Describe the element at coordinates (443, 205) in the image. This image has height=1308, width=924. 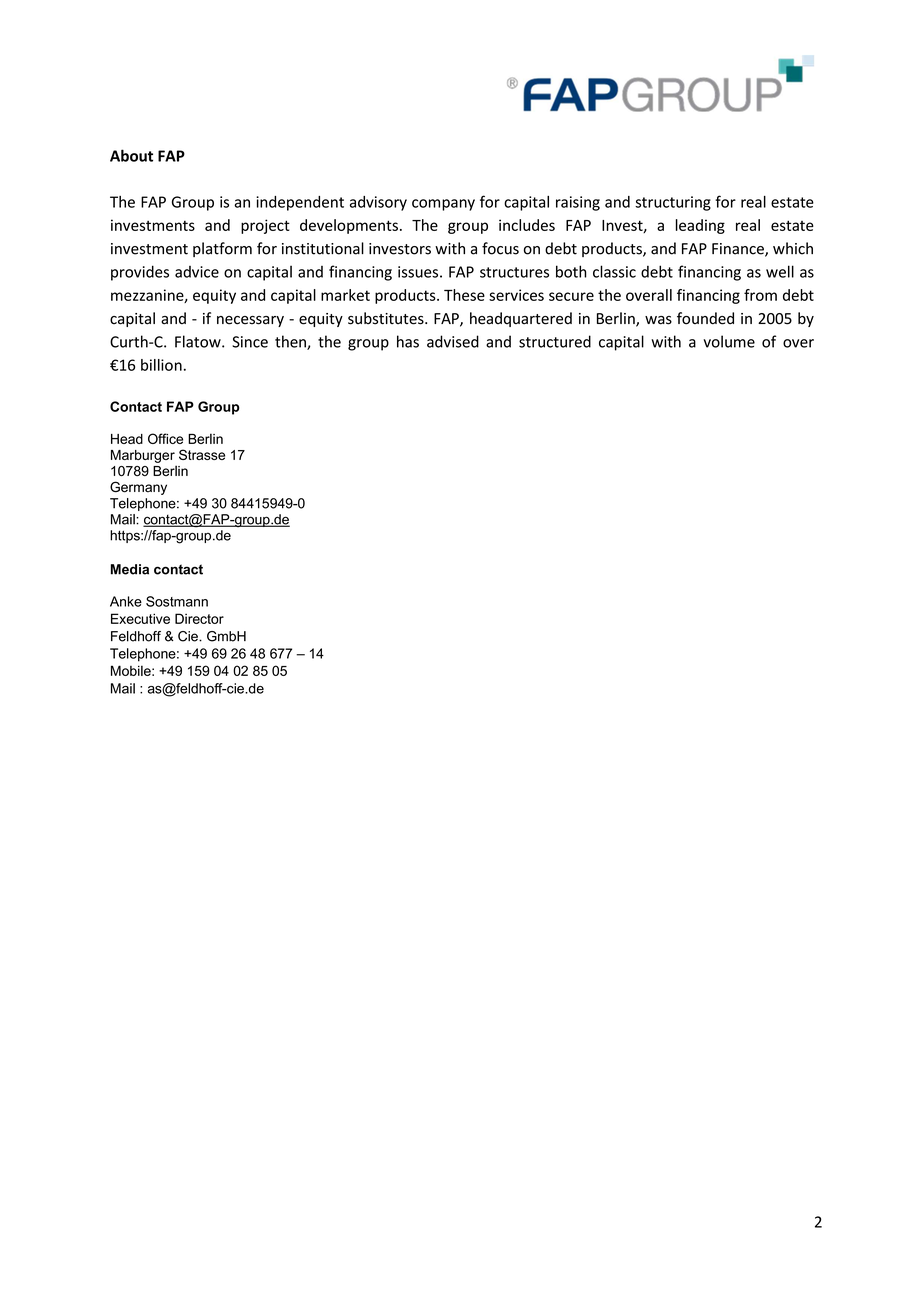
I see `company` at that location.
